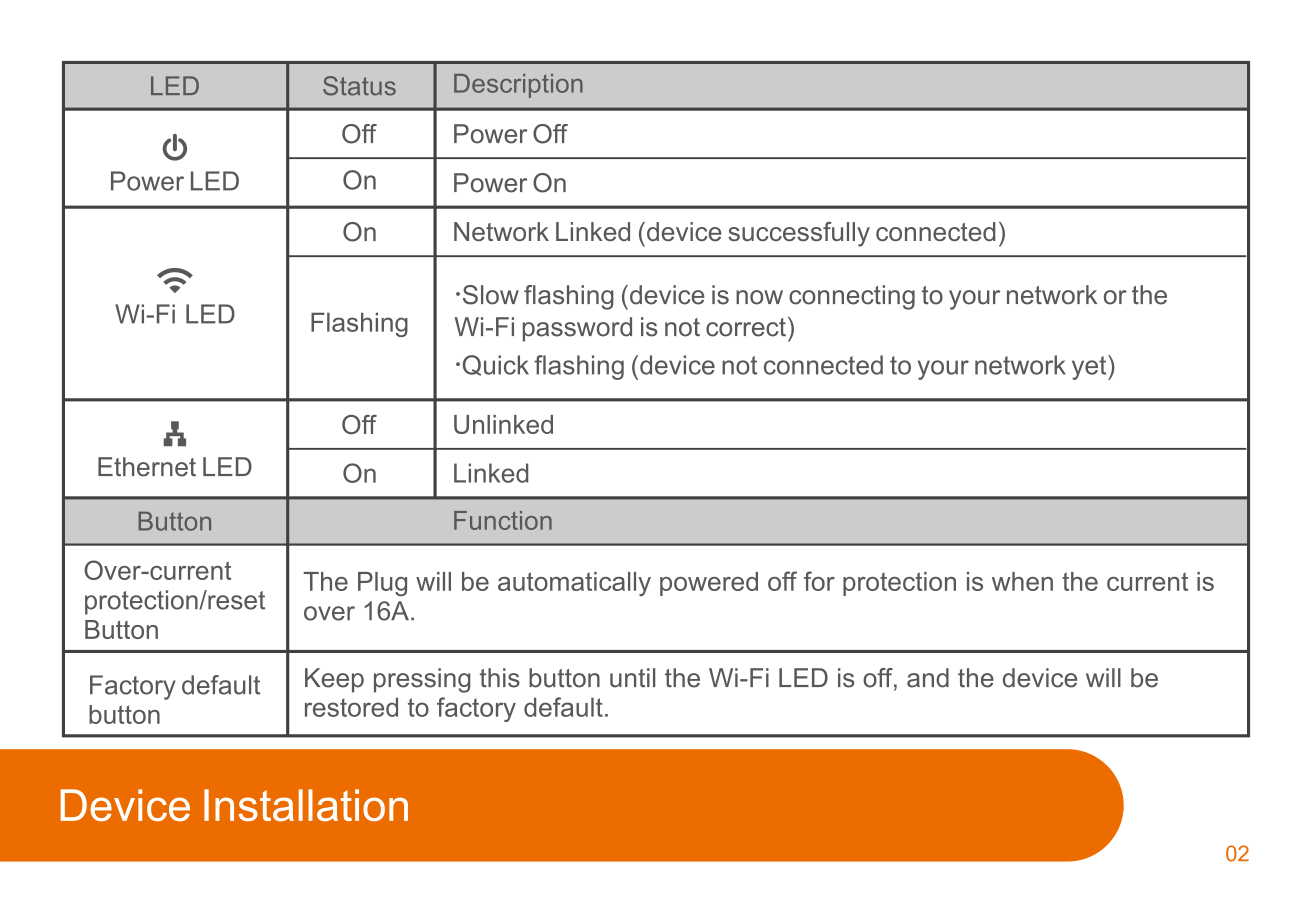 The height and width of the page is (924, 1311). I want to click on Function, so click(503, 520).
